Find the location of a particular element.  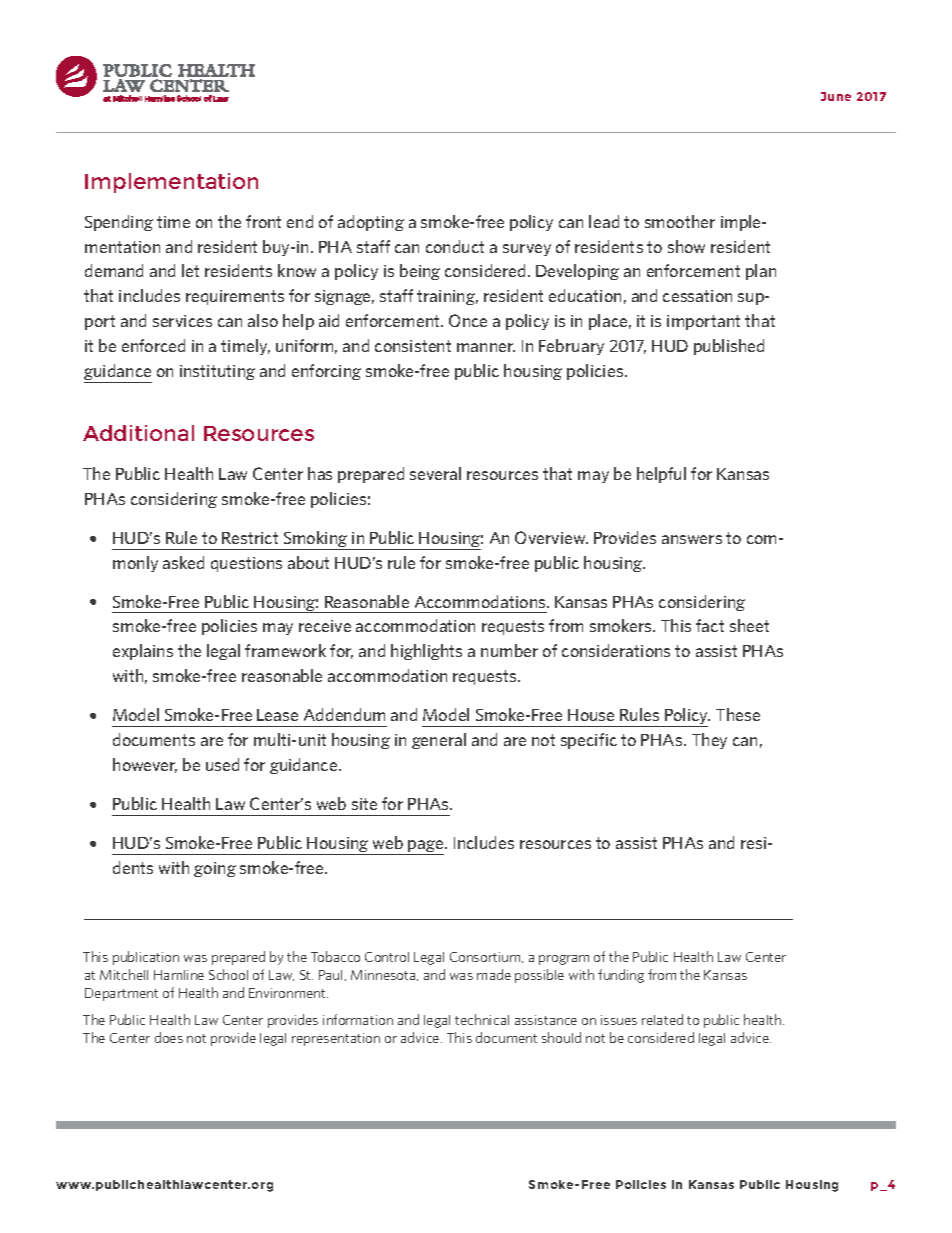

technical is located at coordinates (482, 1019).
